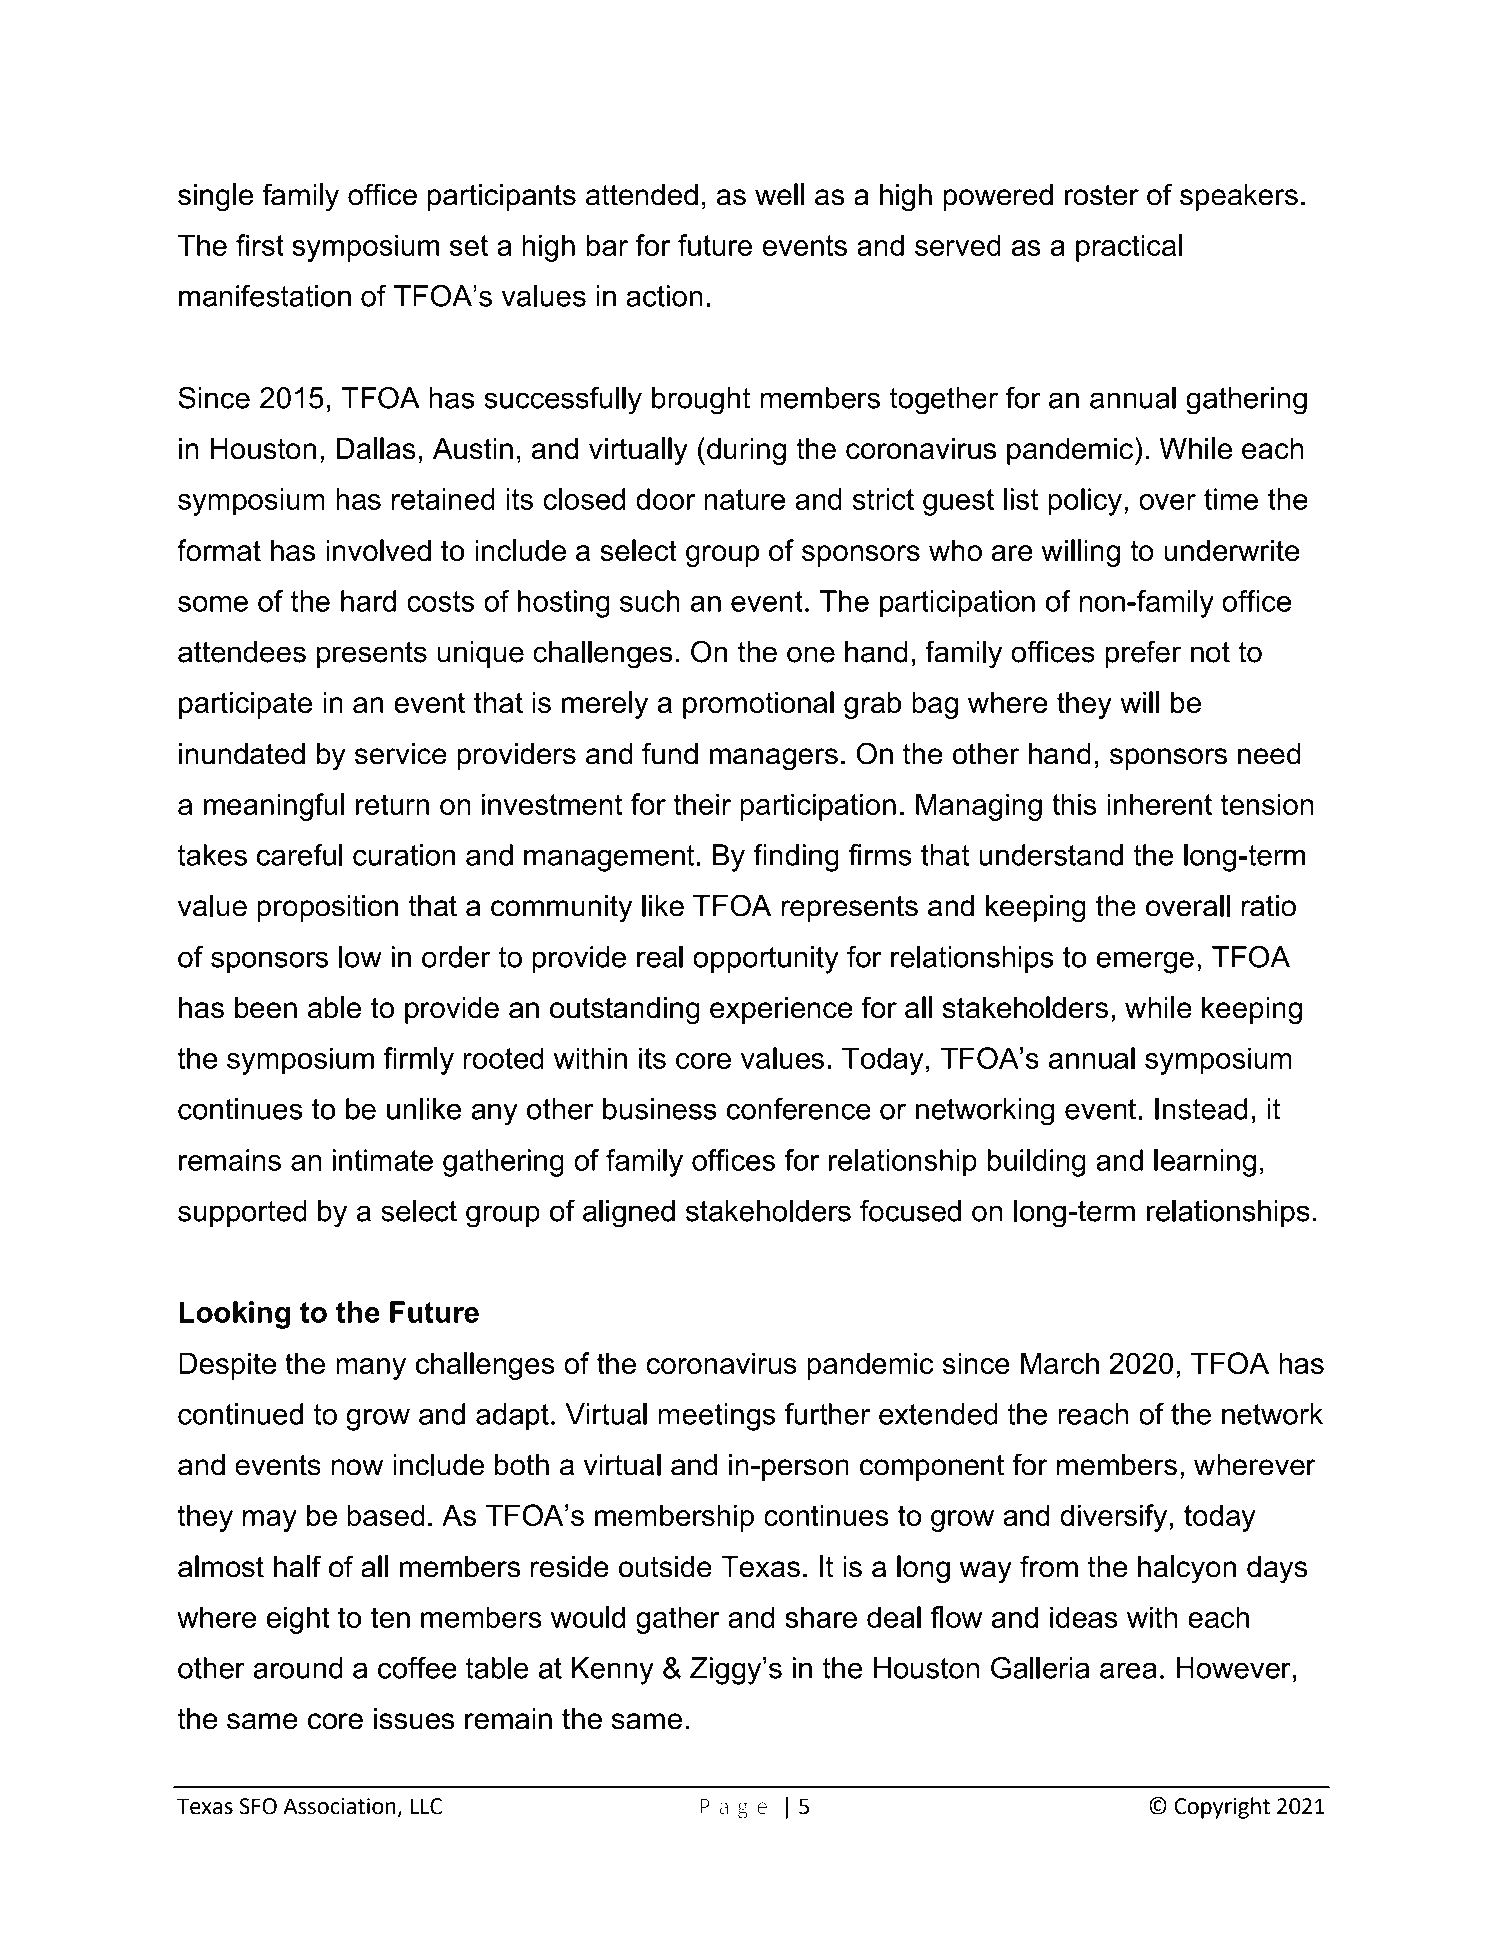  Describe the element at coordinates (1143, 654) in the page. I see `prefer` at that location.
